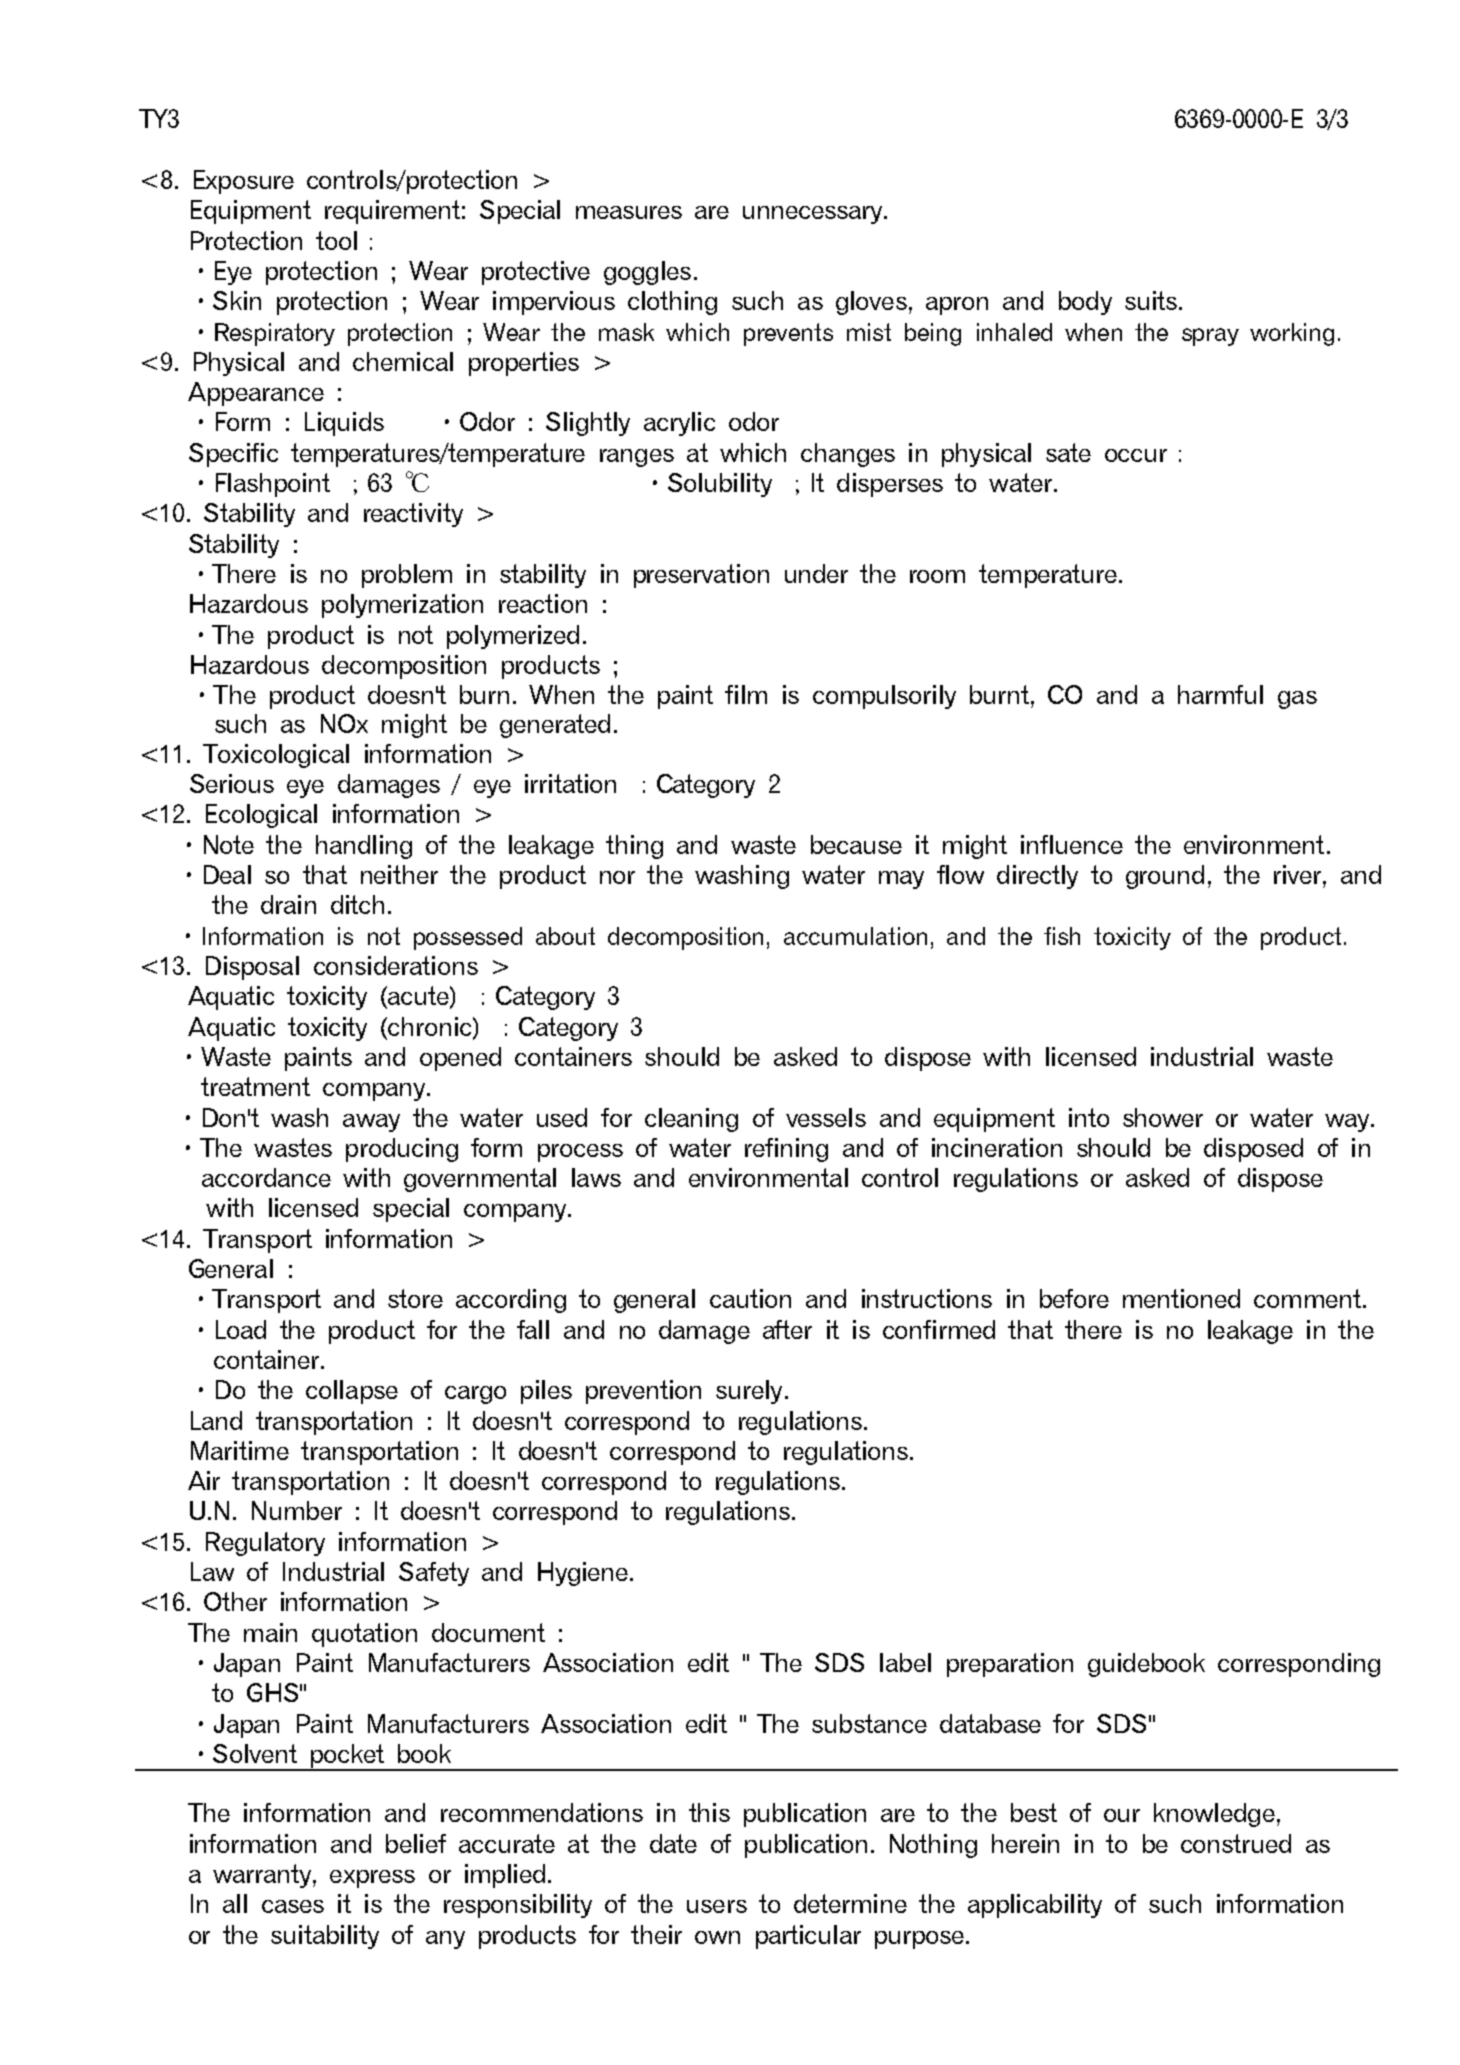 This screenshot has height=2065, width=1460. I want to click on suits, so click(1151, 300).
